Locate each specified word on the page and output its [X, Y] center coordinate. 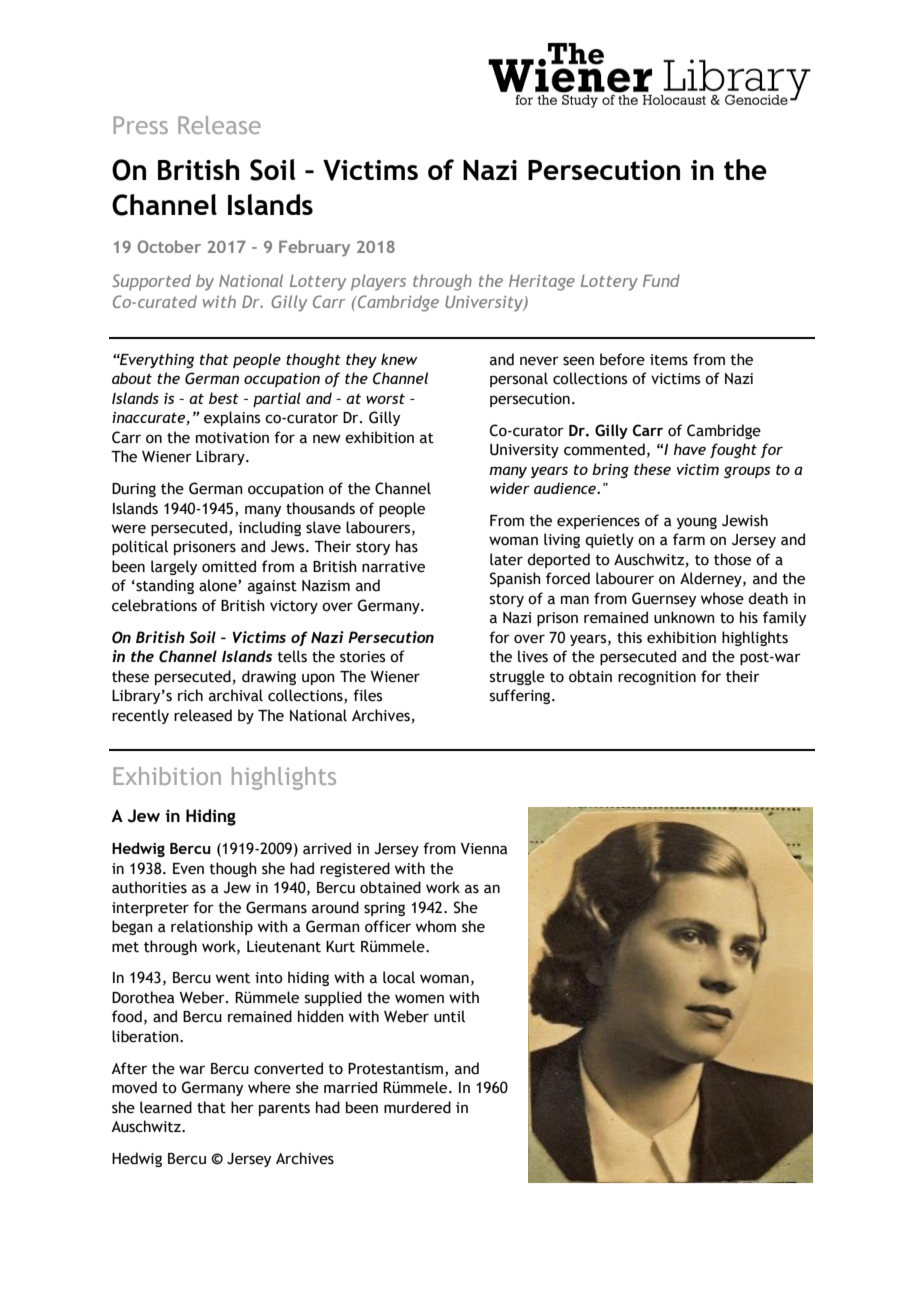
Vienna [484, 849]
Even [188, 869]
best [224, 398]
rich [190, 695]
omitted [229, 566]
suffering [521, 696]
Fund [661, 280]
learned [166, 1107]
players [378, 282]
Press [140, 125]
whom [436, 926]
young [697, 523]
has [407, 546]
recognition [657, 678]
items [669, 360]
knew [399, 359]
